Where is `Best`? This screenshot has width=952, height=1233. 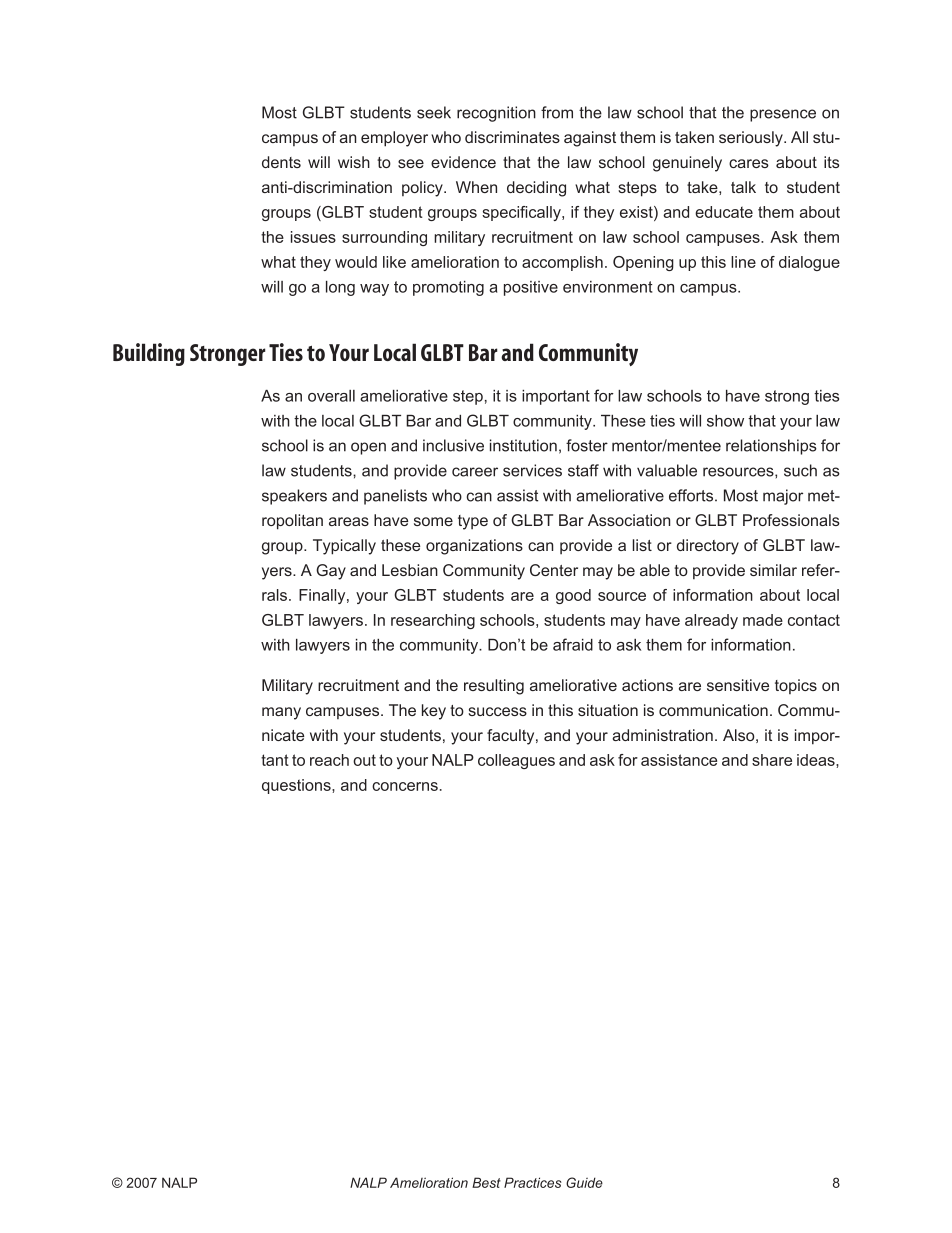
Best is located at coordinates (486, 1182).
